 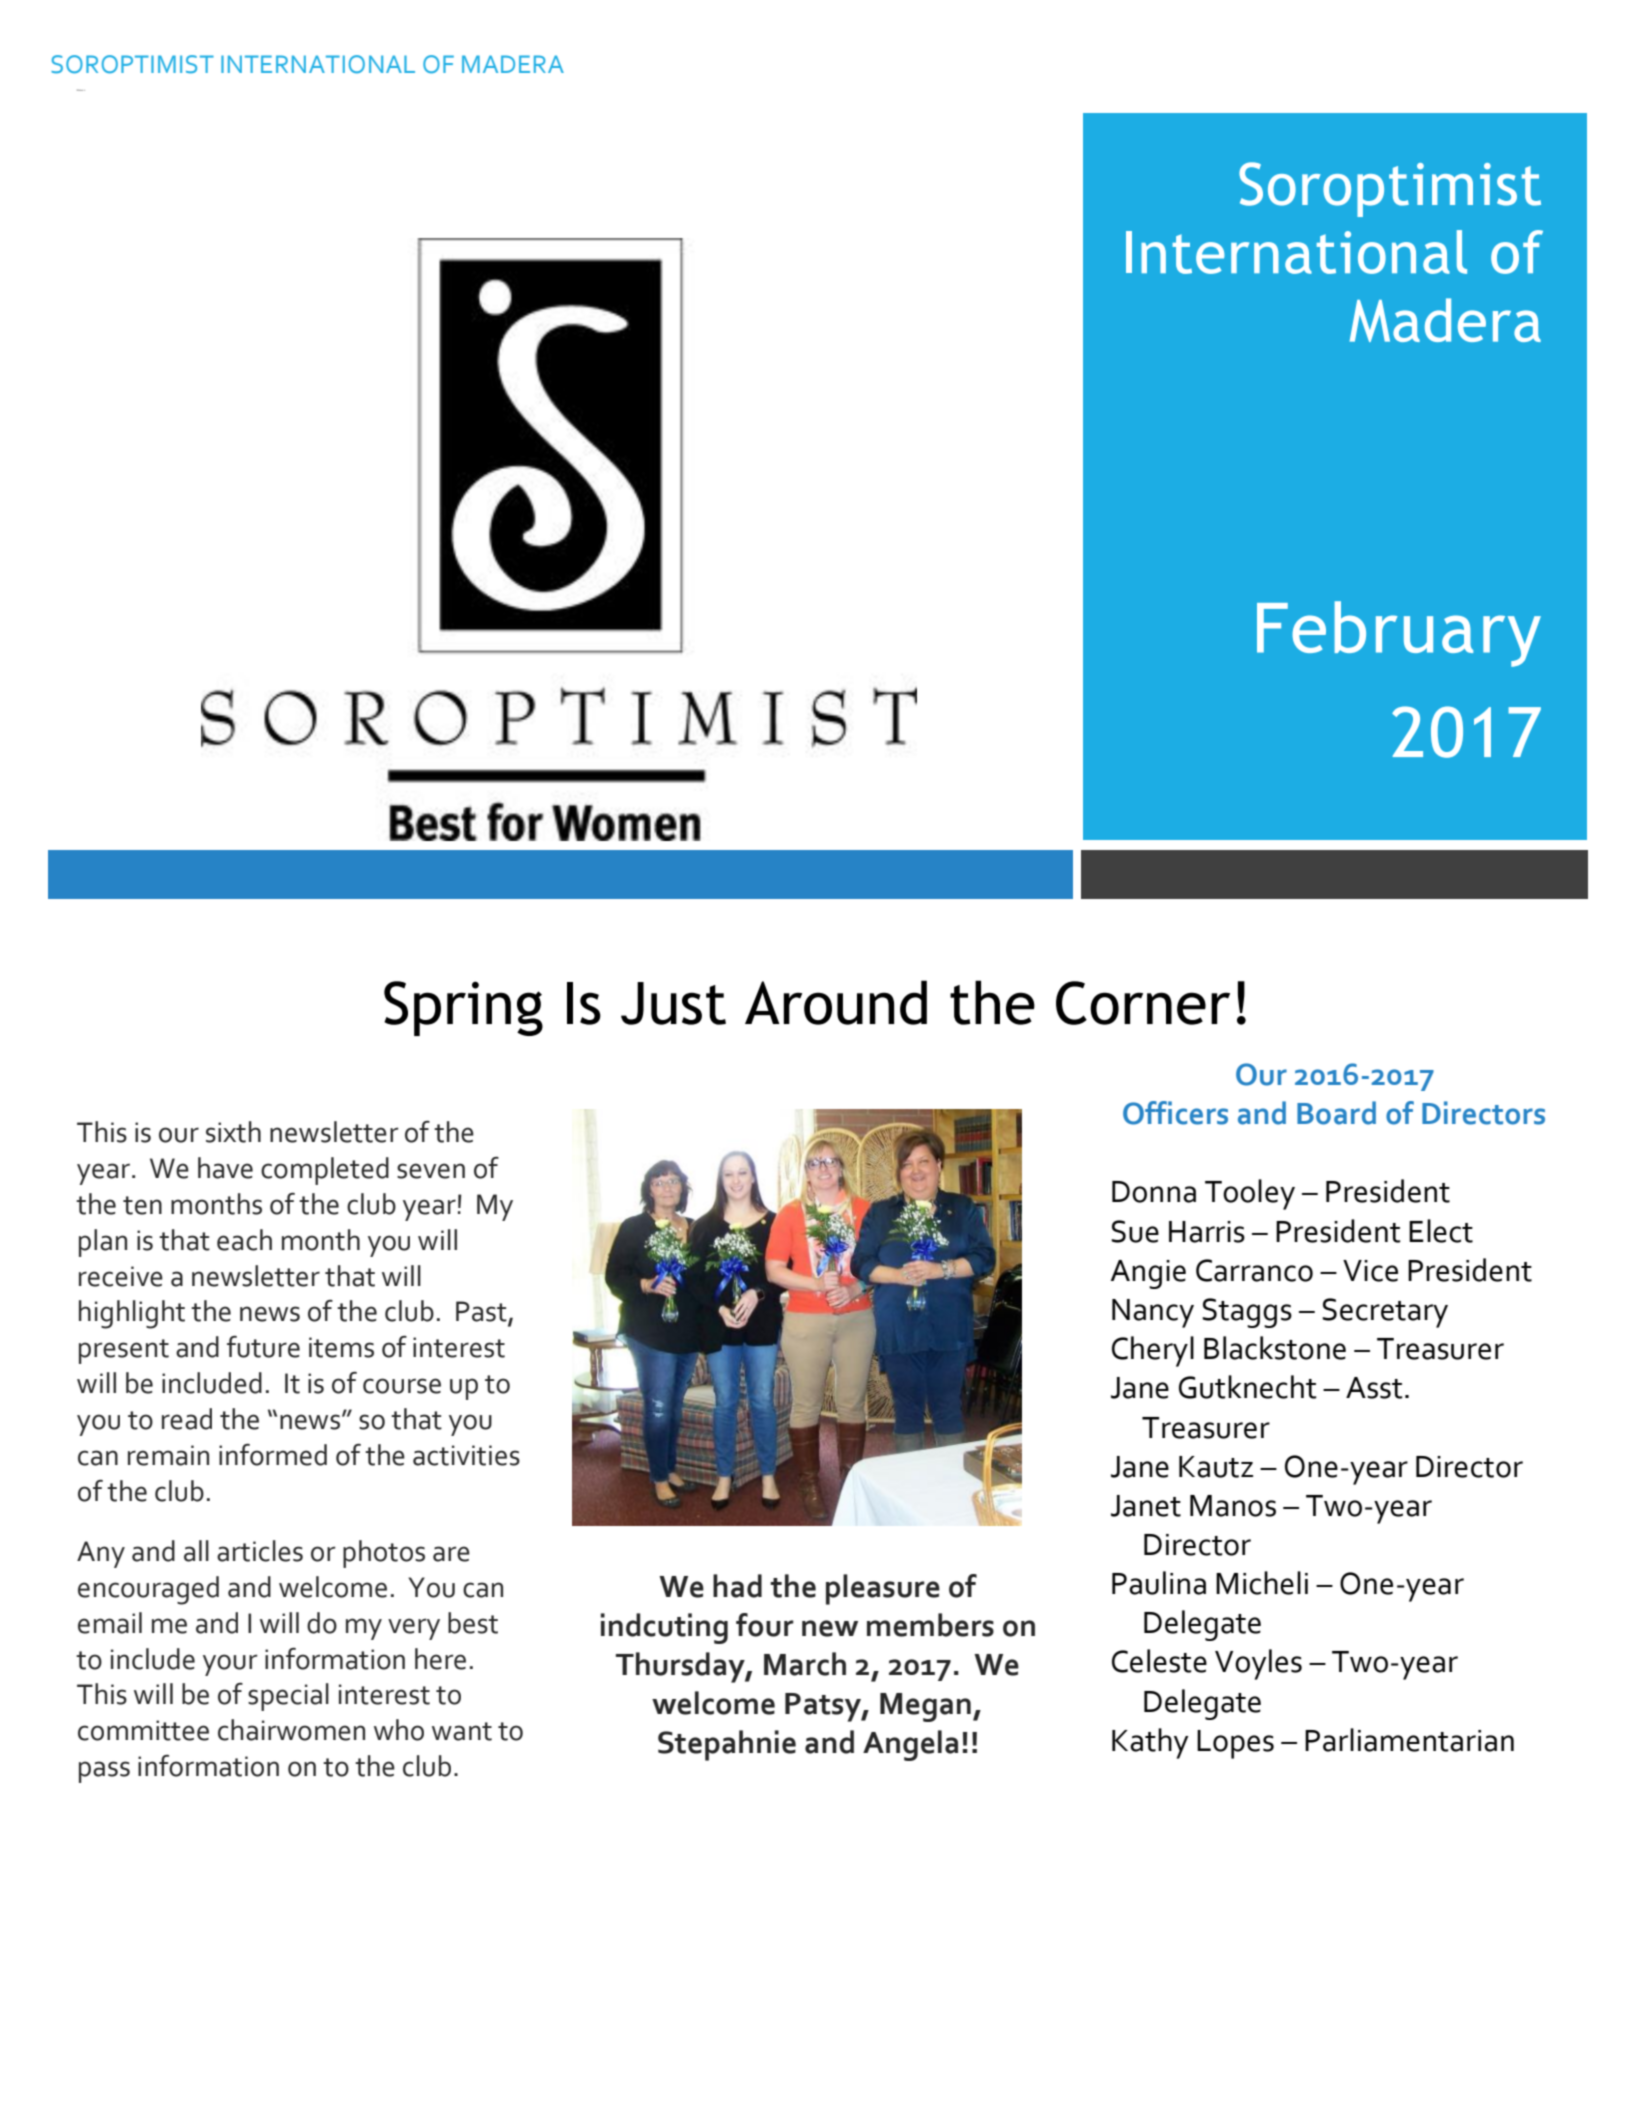 I want to click on Corner, so click(x=1143, y=1003).
